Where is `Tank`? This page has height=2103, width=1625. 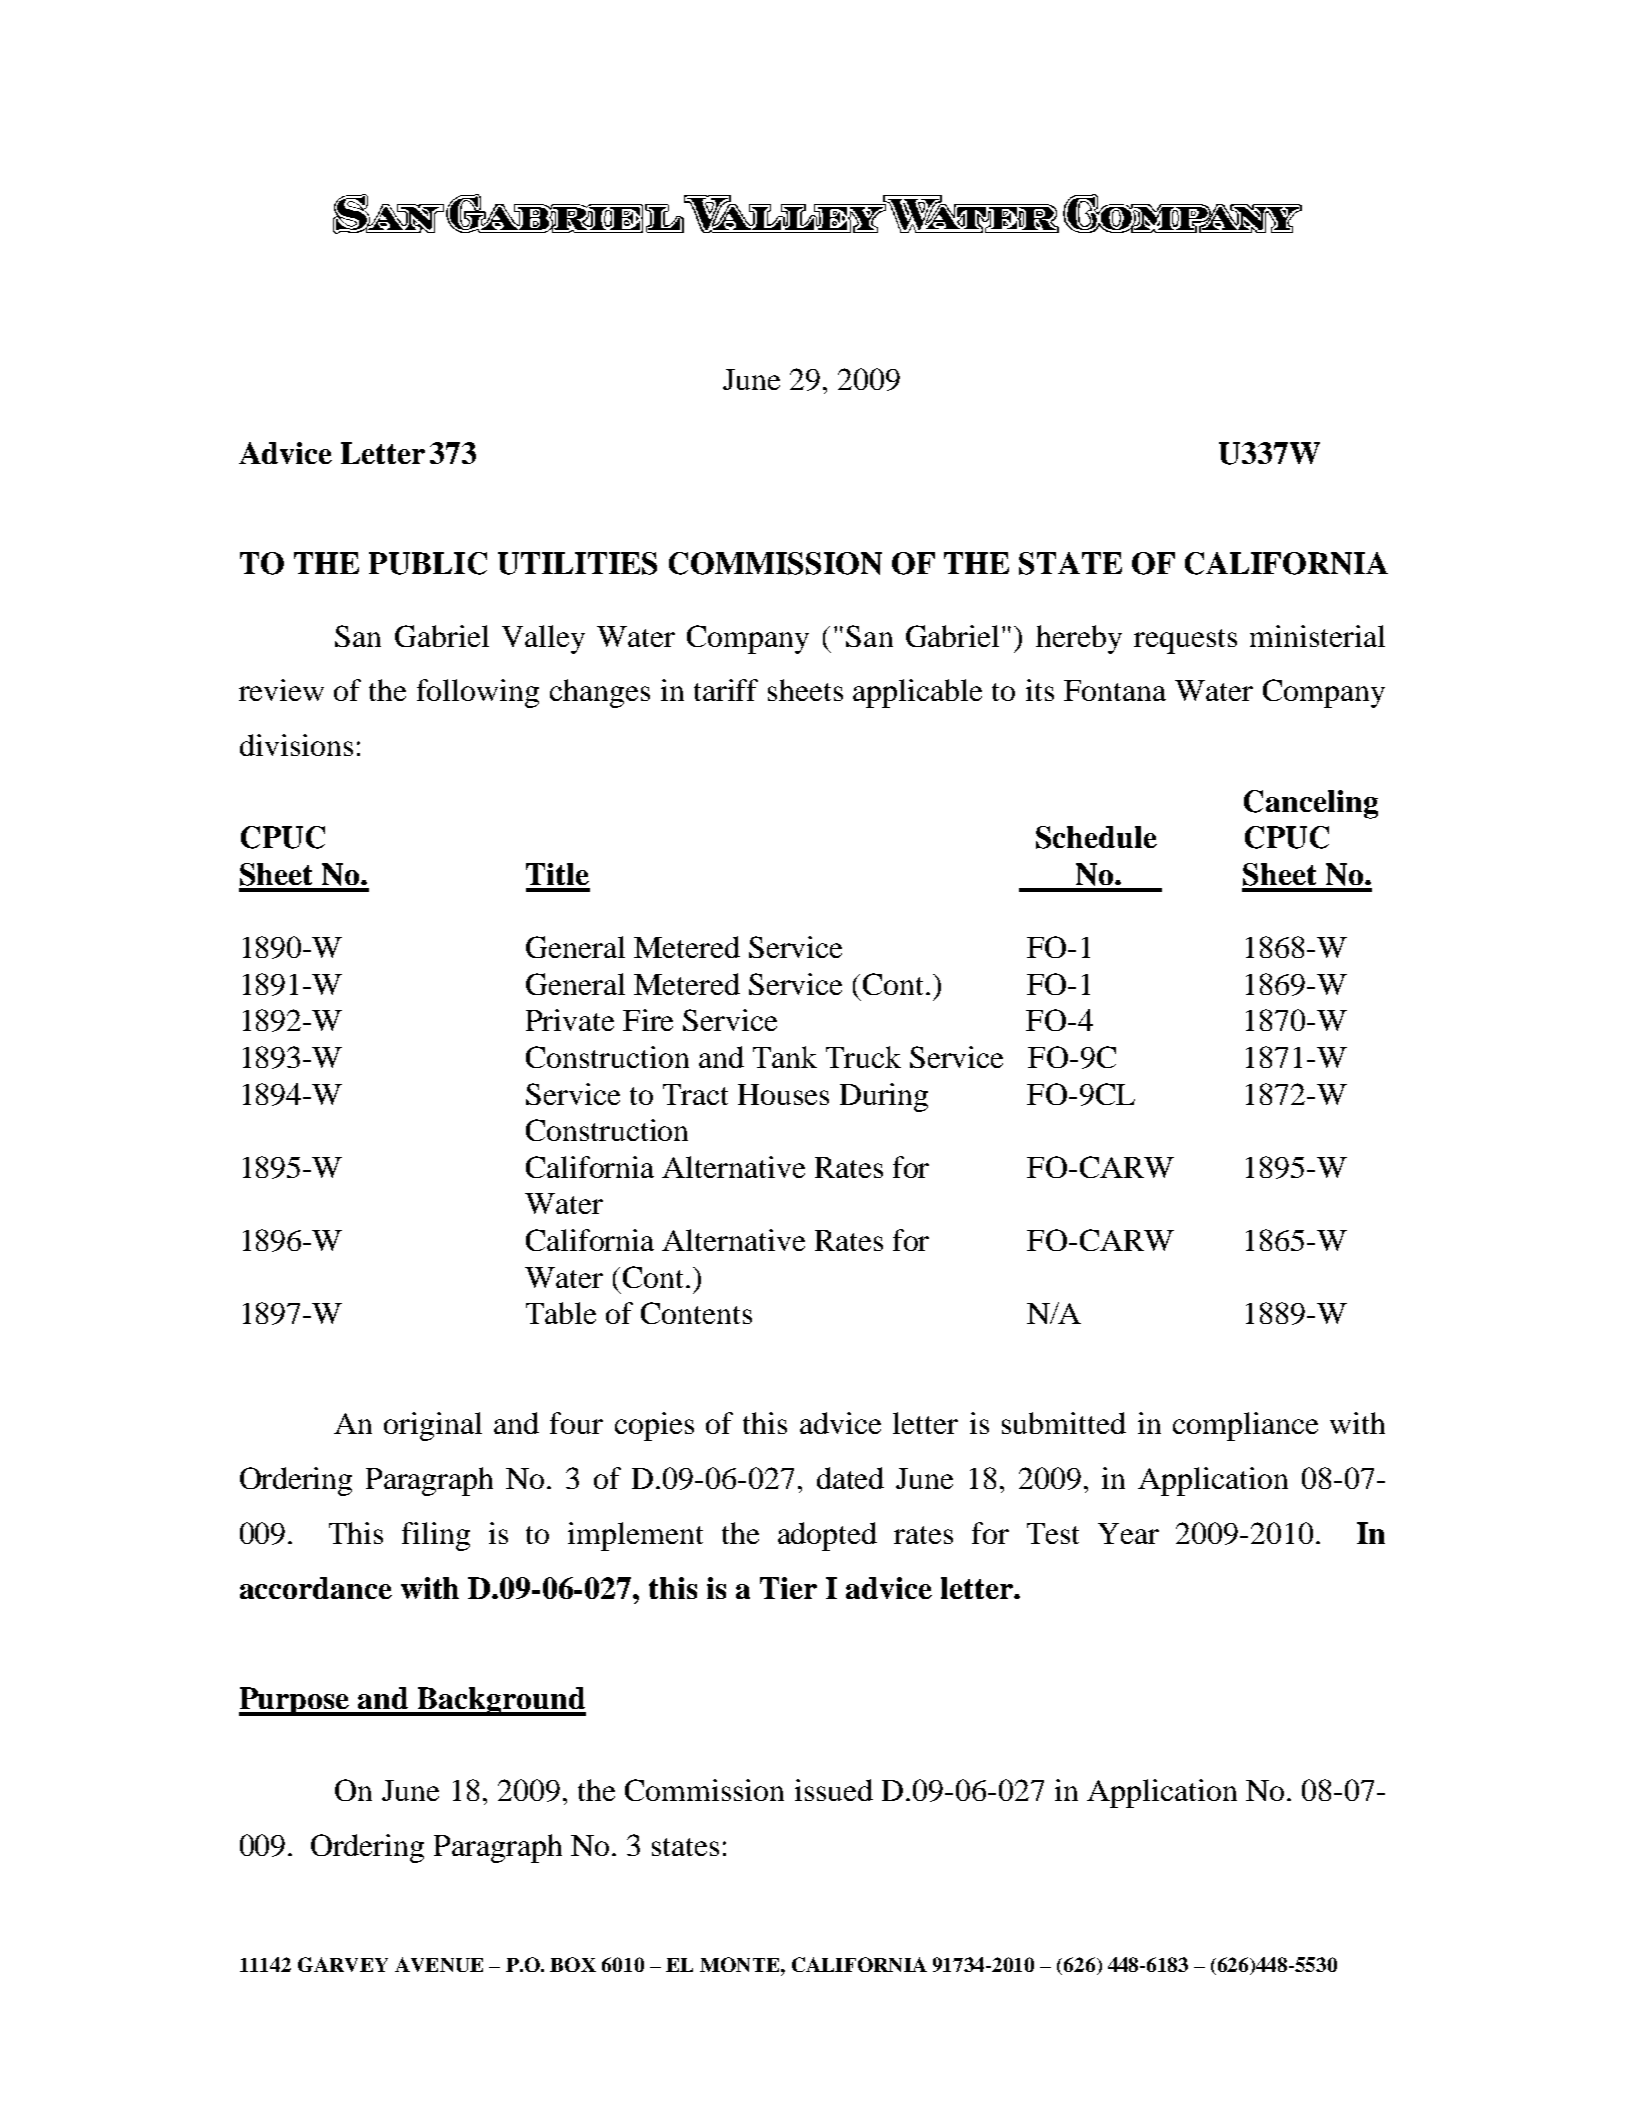
Tank is located at coordinates (785, 1057).
